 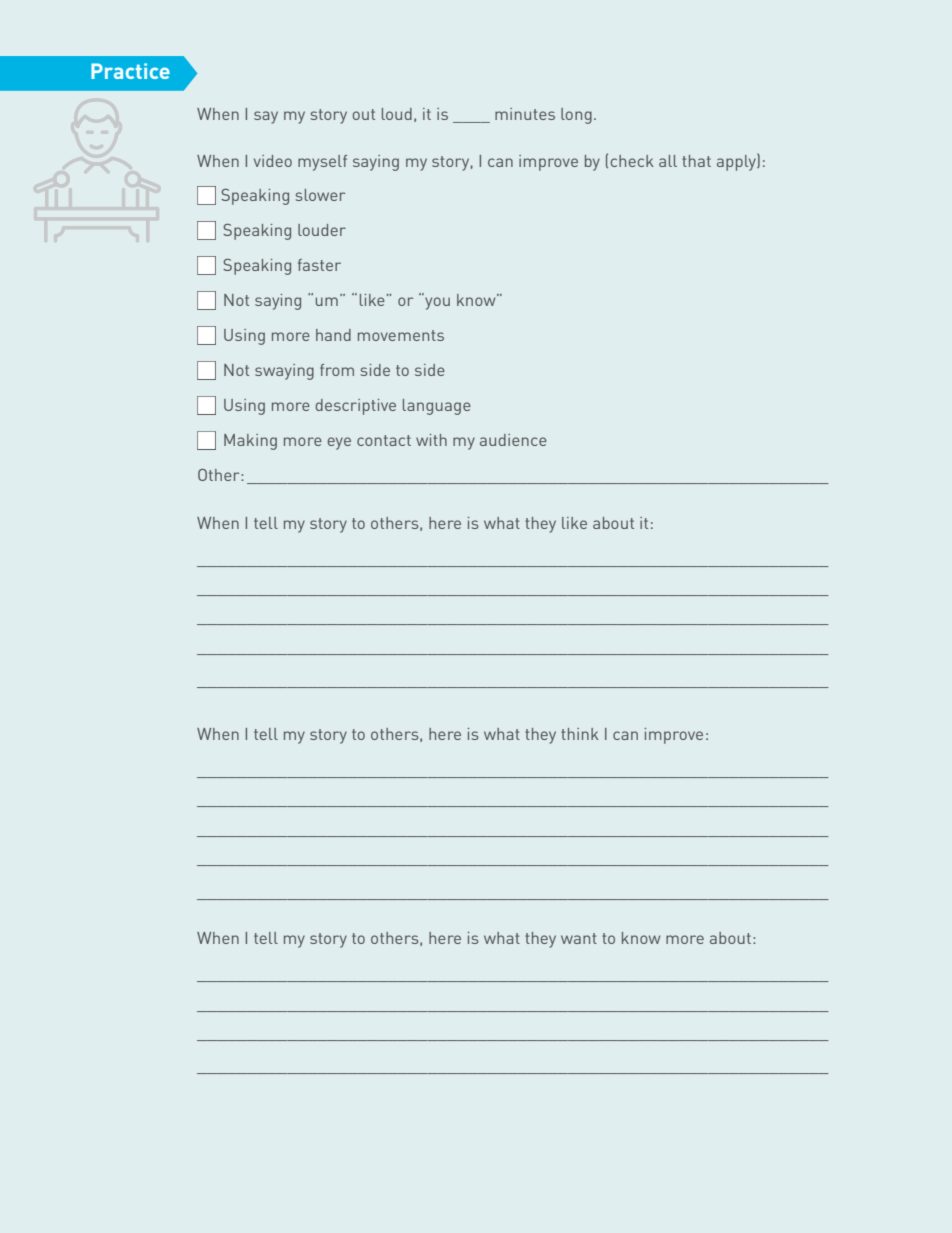 What do you see at coordinates (431, 440) in the screenshot?
I see `with` at bounding box center [431, 440].
